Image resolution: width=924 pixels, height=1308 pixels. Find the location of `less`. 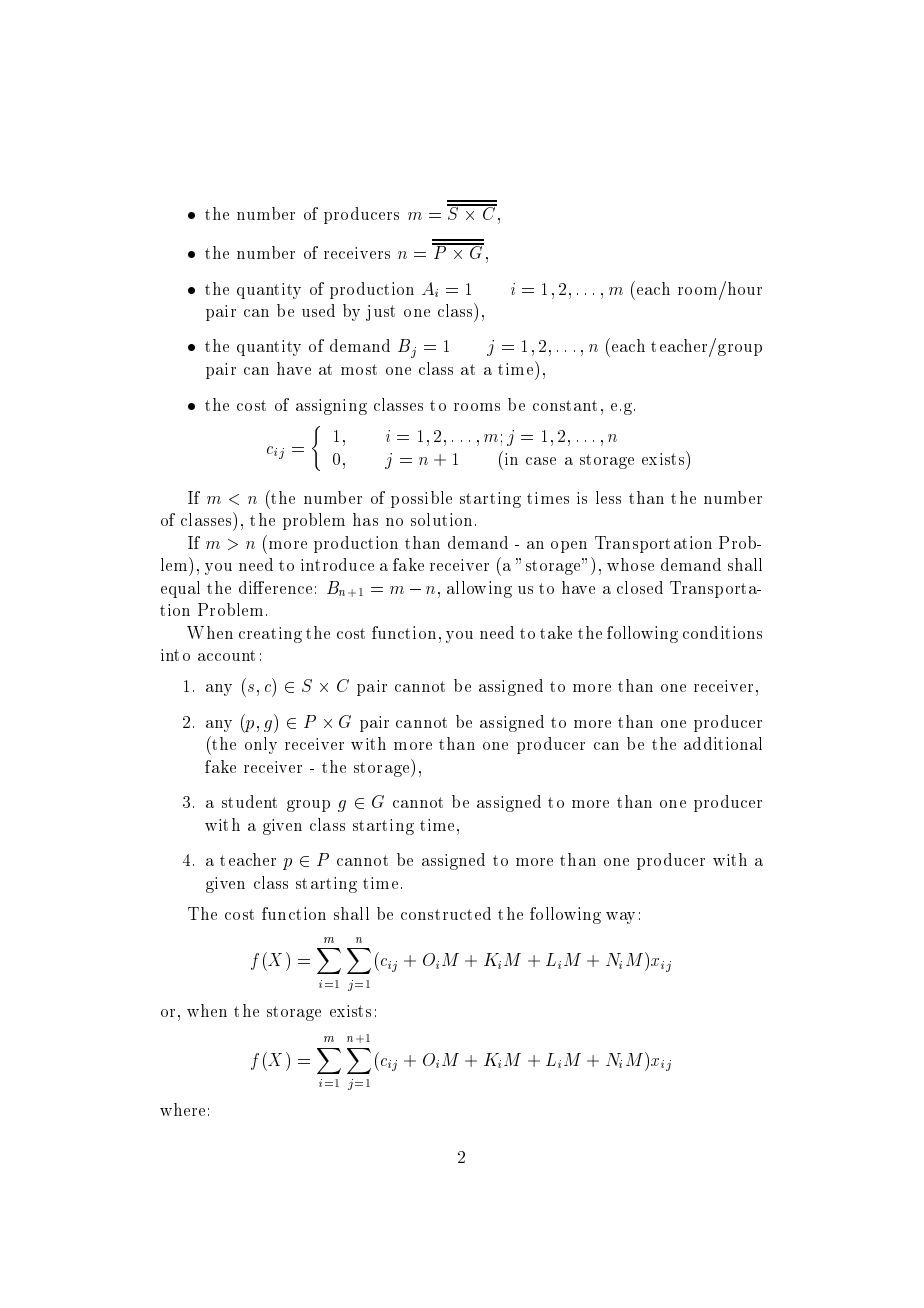

less is located at coordinates (608, 497).
